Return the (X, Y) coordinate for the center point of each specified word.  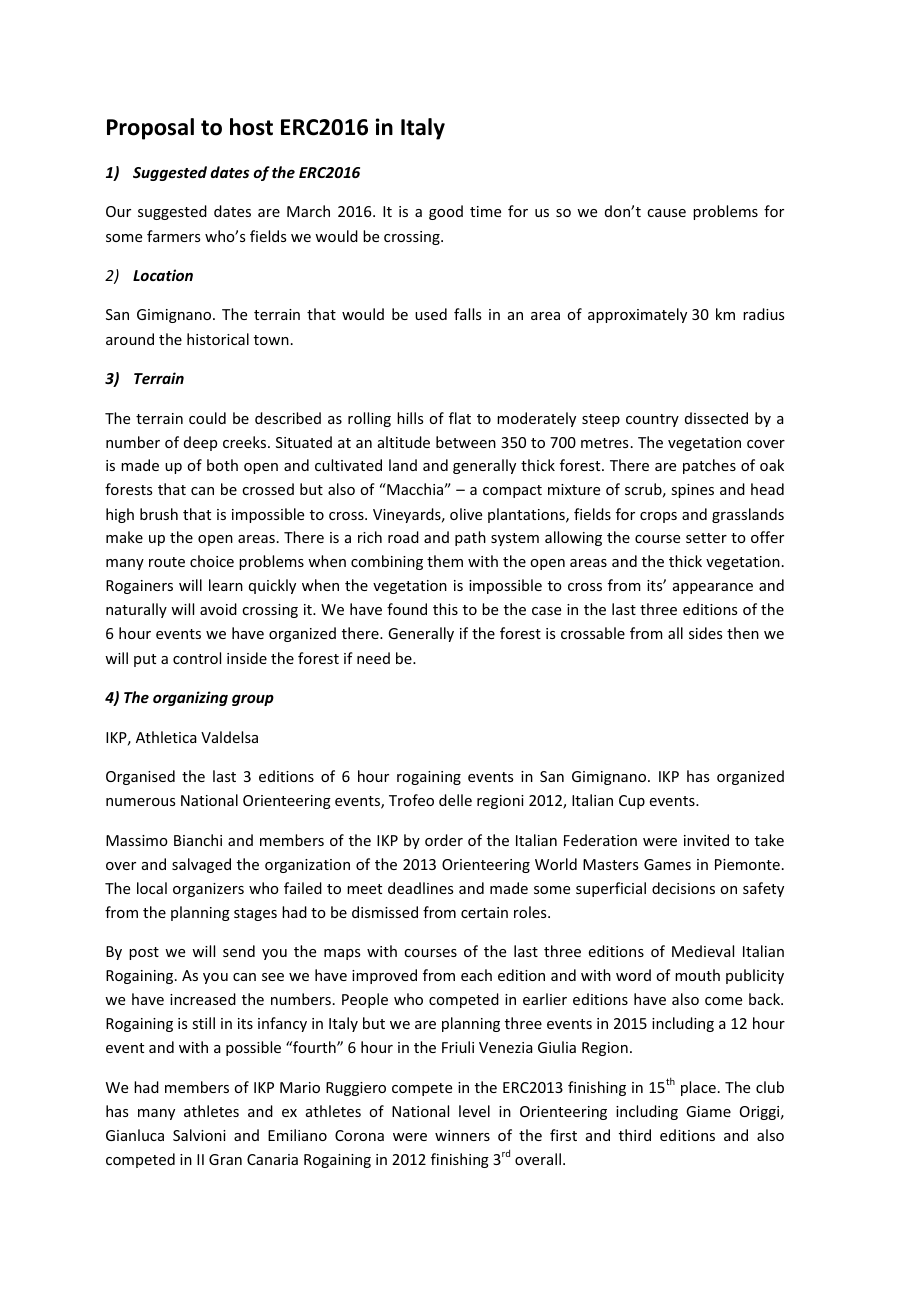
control (197, 658)
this (445, 609)
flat (460, 418)
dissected (716, 418)
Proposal (150, 129)
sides (705, 633)
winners (462, 1135)
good (446, 212)
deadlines (420, 888)
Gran (225, 1159)
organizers (208, 890)
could (207, 418)
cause (666, 213)
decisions (683, 888)
